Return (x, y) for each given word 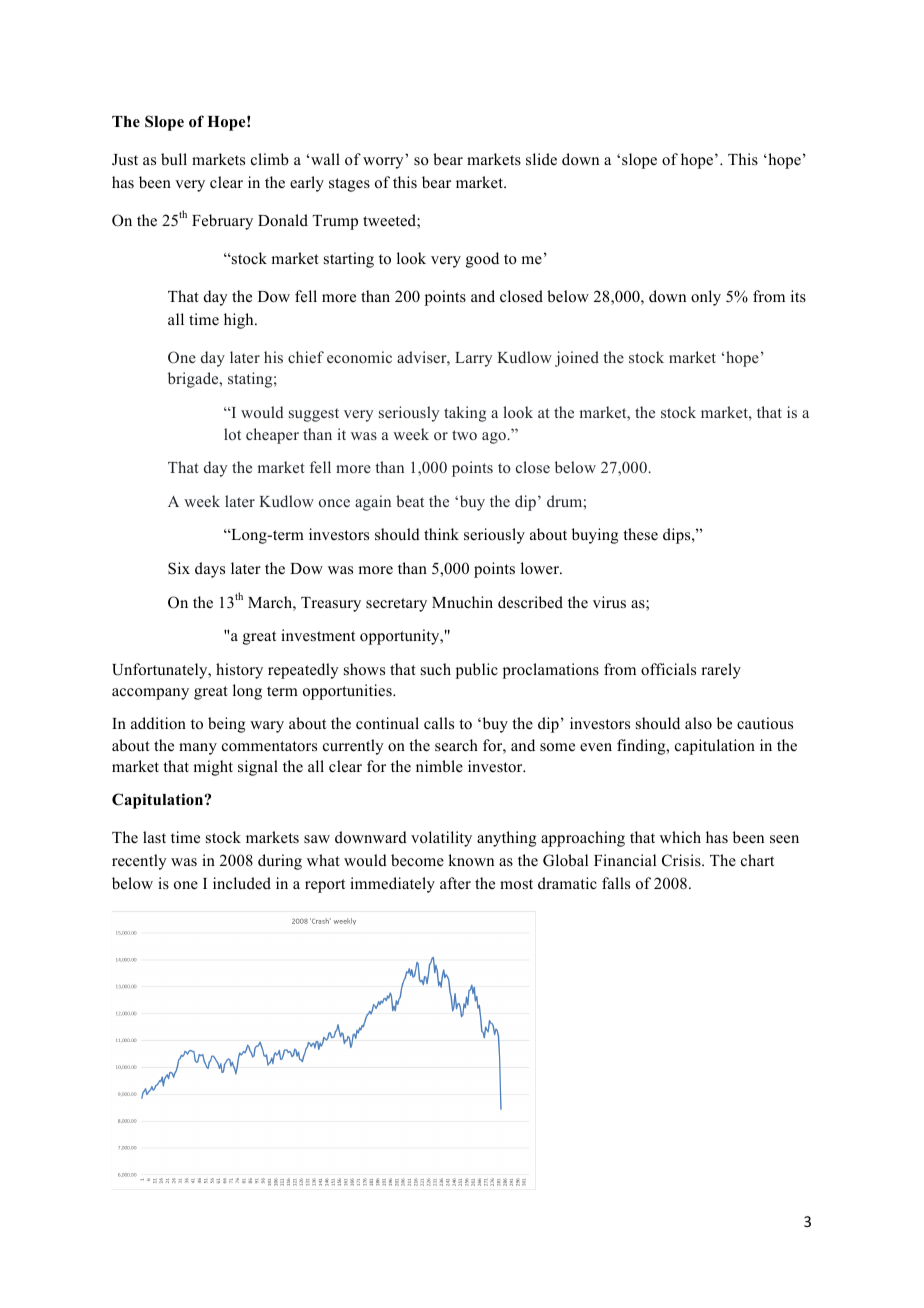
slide (541, 159)
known (471, 860)
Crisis (682, 860)
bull (174, 159)
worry (383, 163)
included (242, 883)
